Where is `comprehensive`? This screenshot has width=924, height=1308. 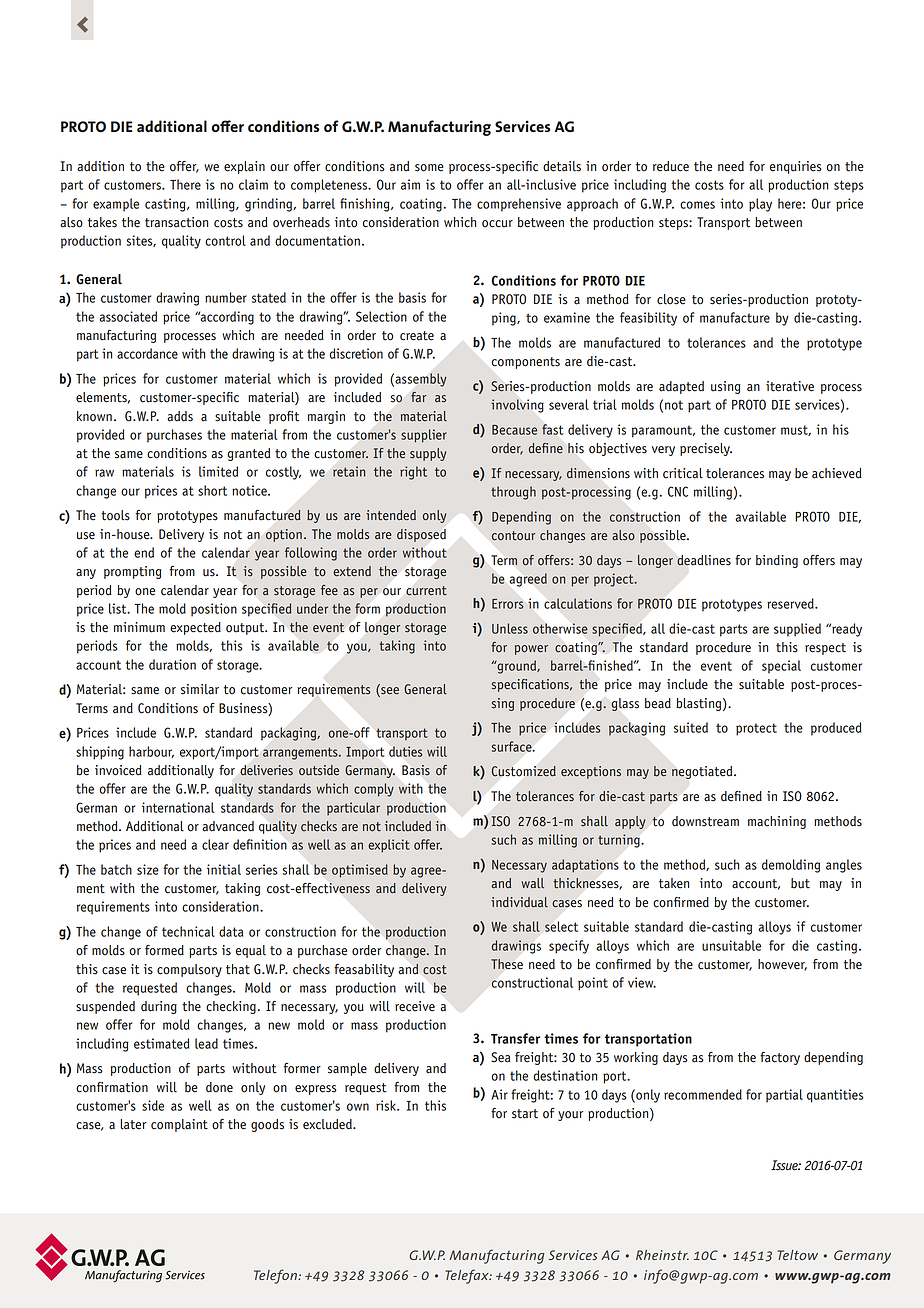 comprehensive is located at coordinates (519, 205).
